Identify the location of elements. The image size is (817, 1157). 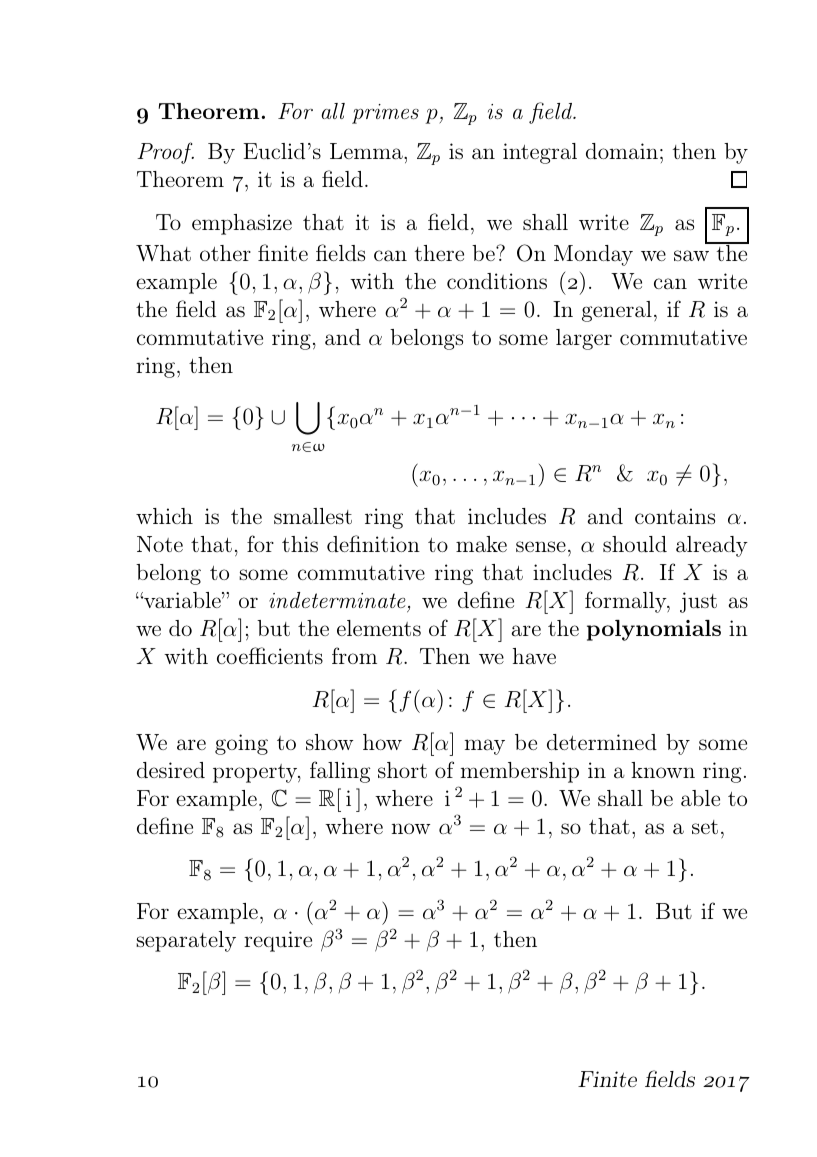
(379, 628).
